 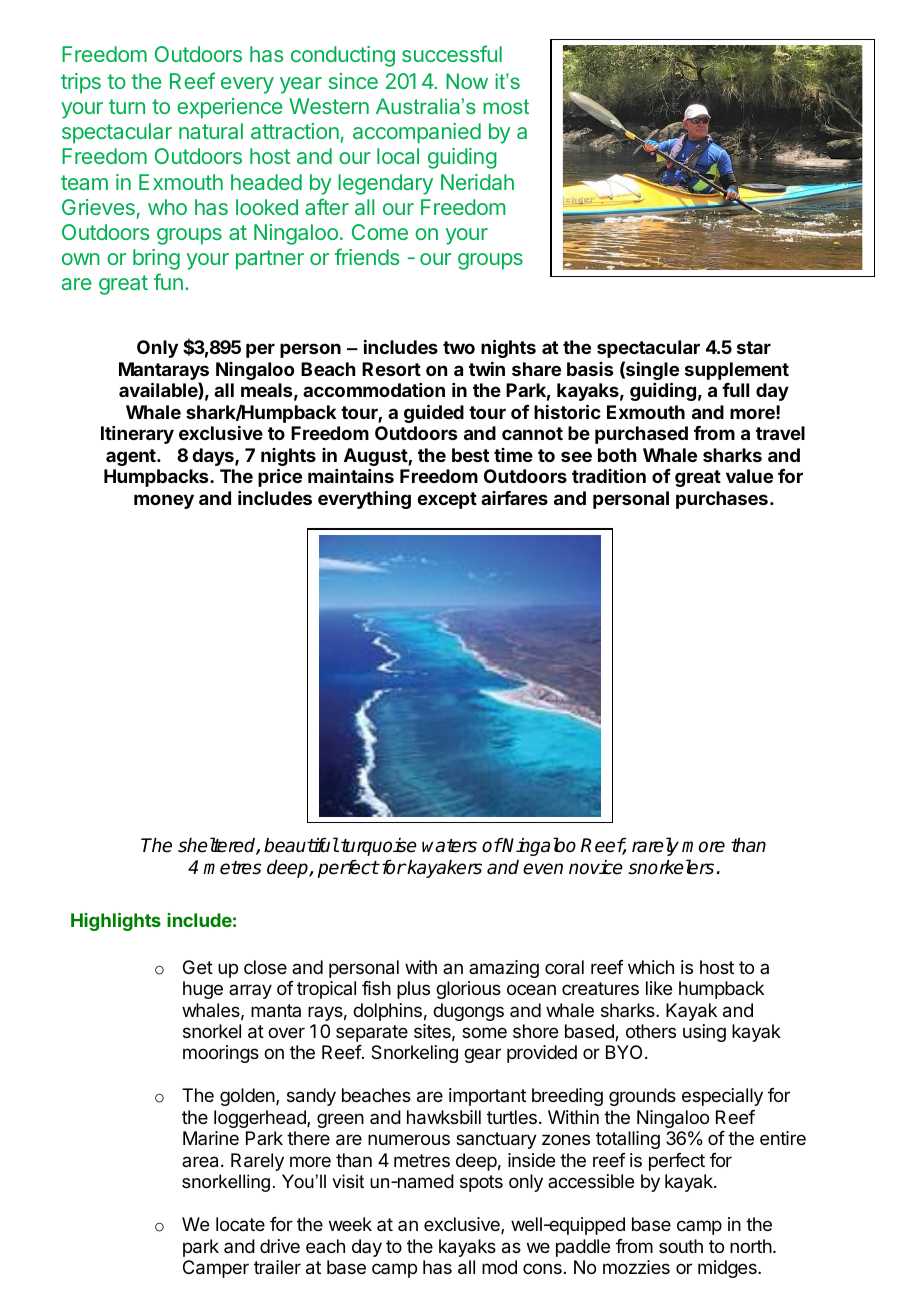 I want to click on Now, so click(x=467, y=81).
